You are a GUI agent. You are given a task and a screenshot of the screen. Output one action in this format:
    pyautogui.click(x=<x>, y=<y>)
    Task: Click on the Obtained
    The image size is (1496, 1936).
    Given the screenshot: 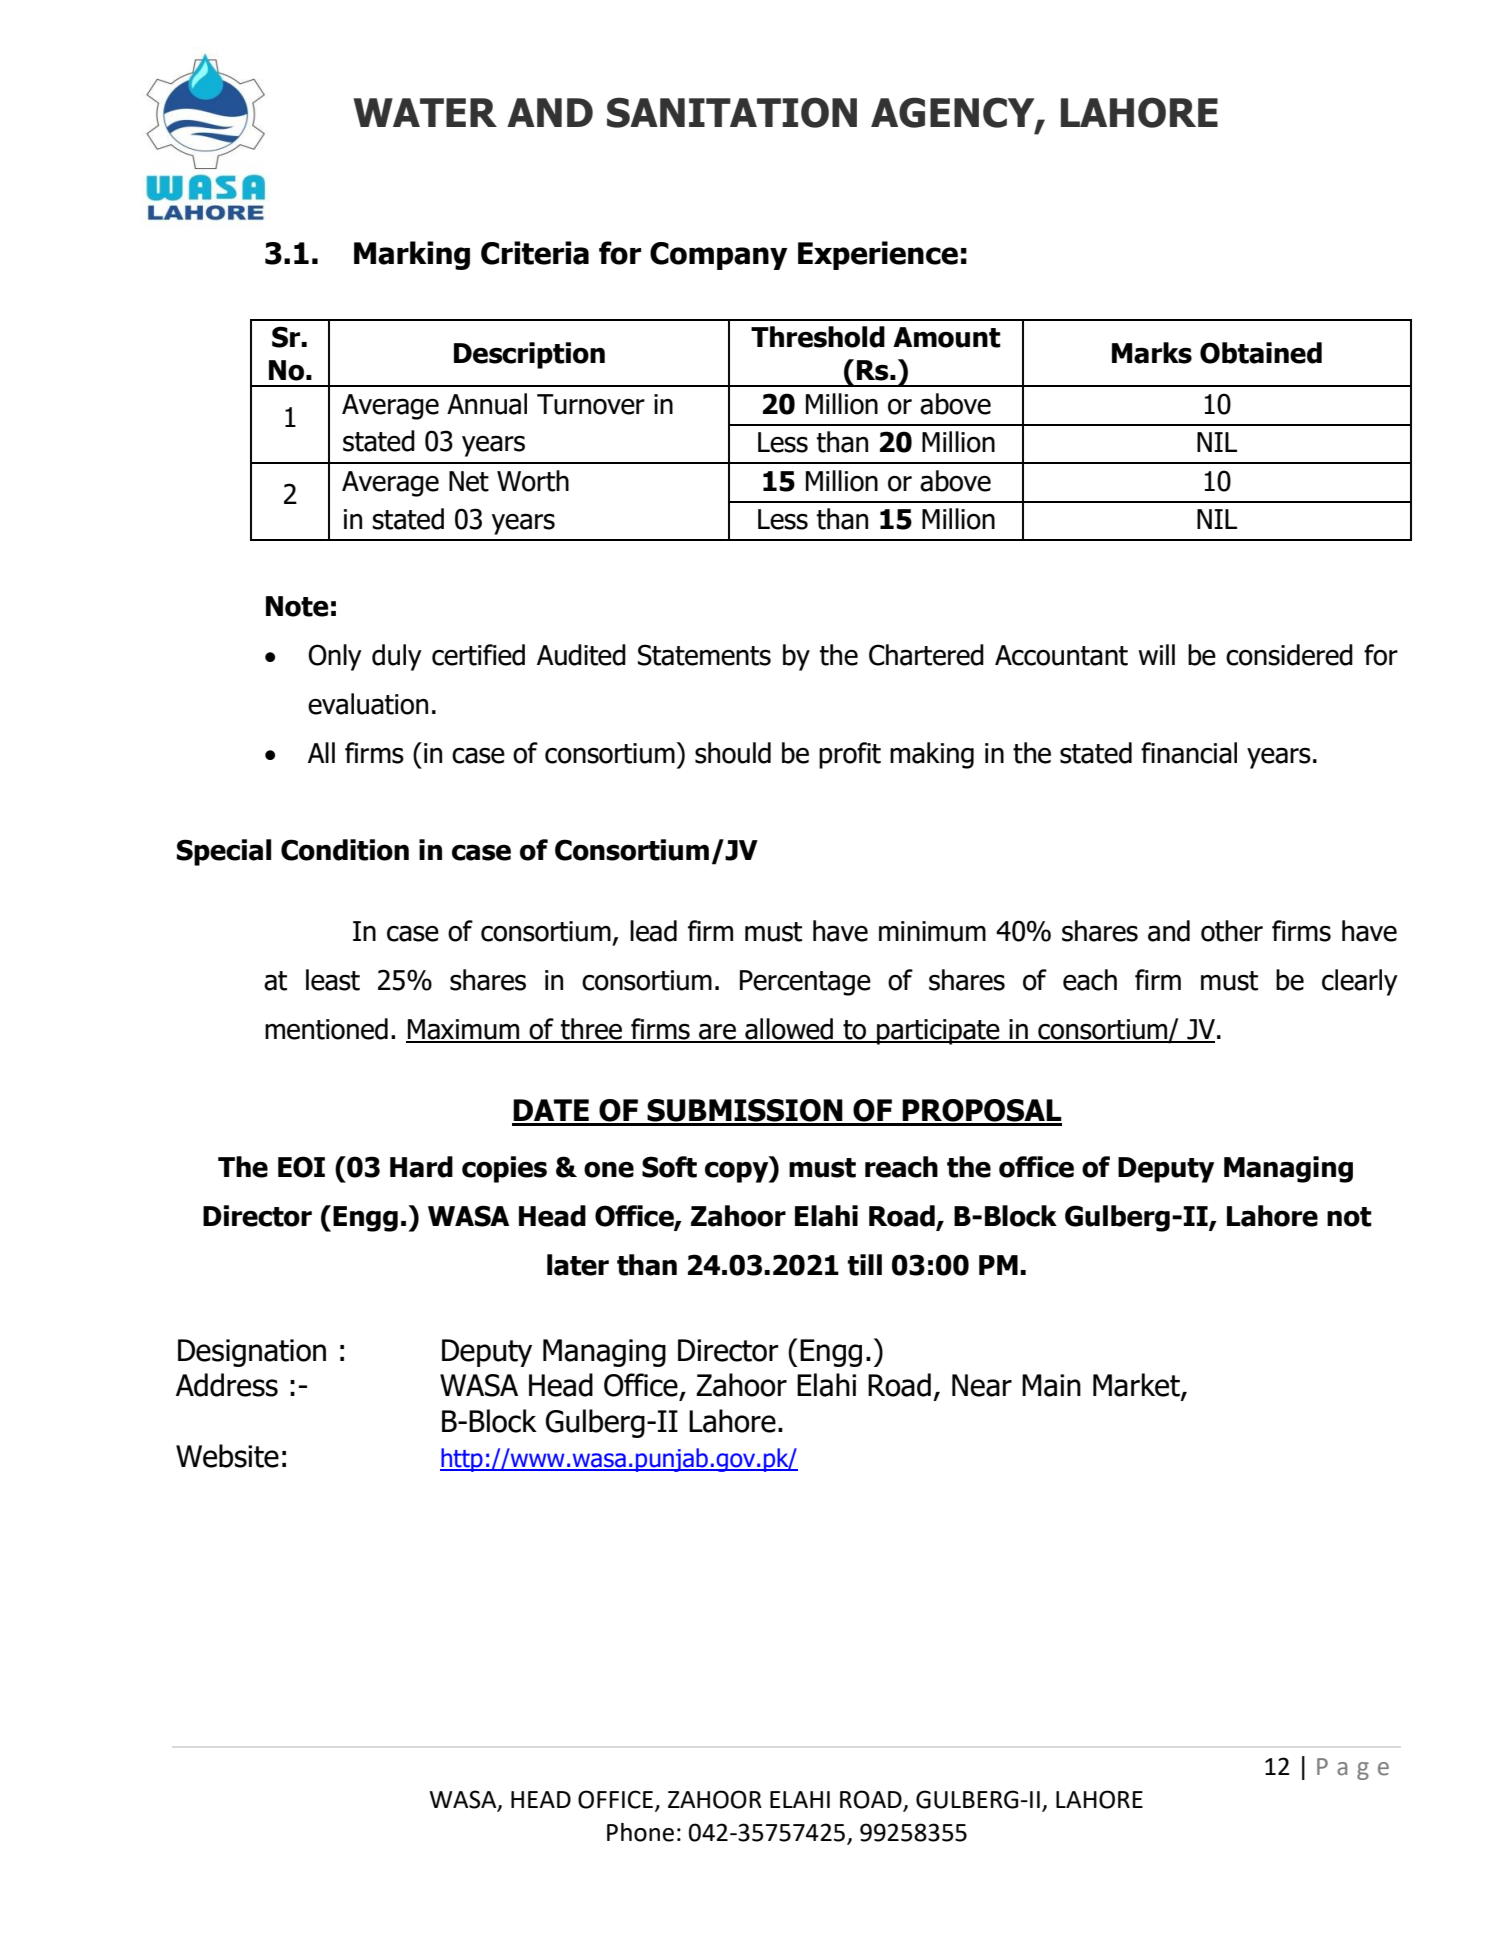 What is the action you would take?
    pyautogui.click(x=1261, y=353)
